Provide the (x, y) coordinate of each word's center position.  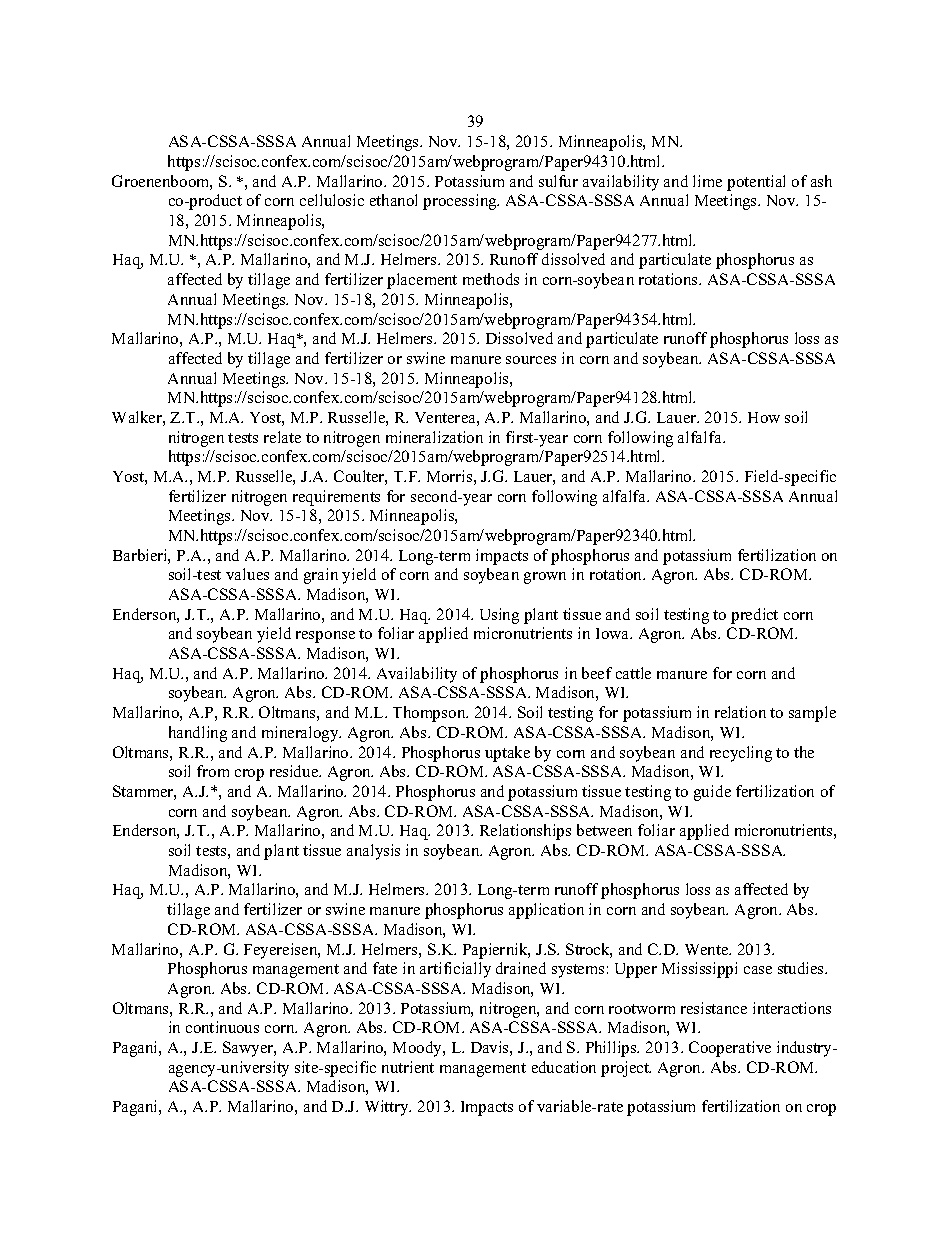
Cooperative (730, 1049)
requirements (336, 498)
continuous (222, 1027)
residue (295, 771)
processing (461, 202)
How (764, 417)
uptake (507, 754)
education (564, 1067)
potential (756, 183)
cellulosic (332, 200)
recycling (741, 754)
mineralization (434, 437)
